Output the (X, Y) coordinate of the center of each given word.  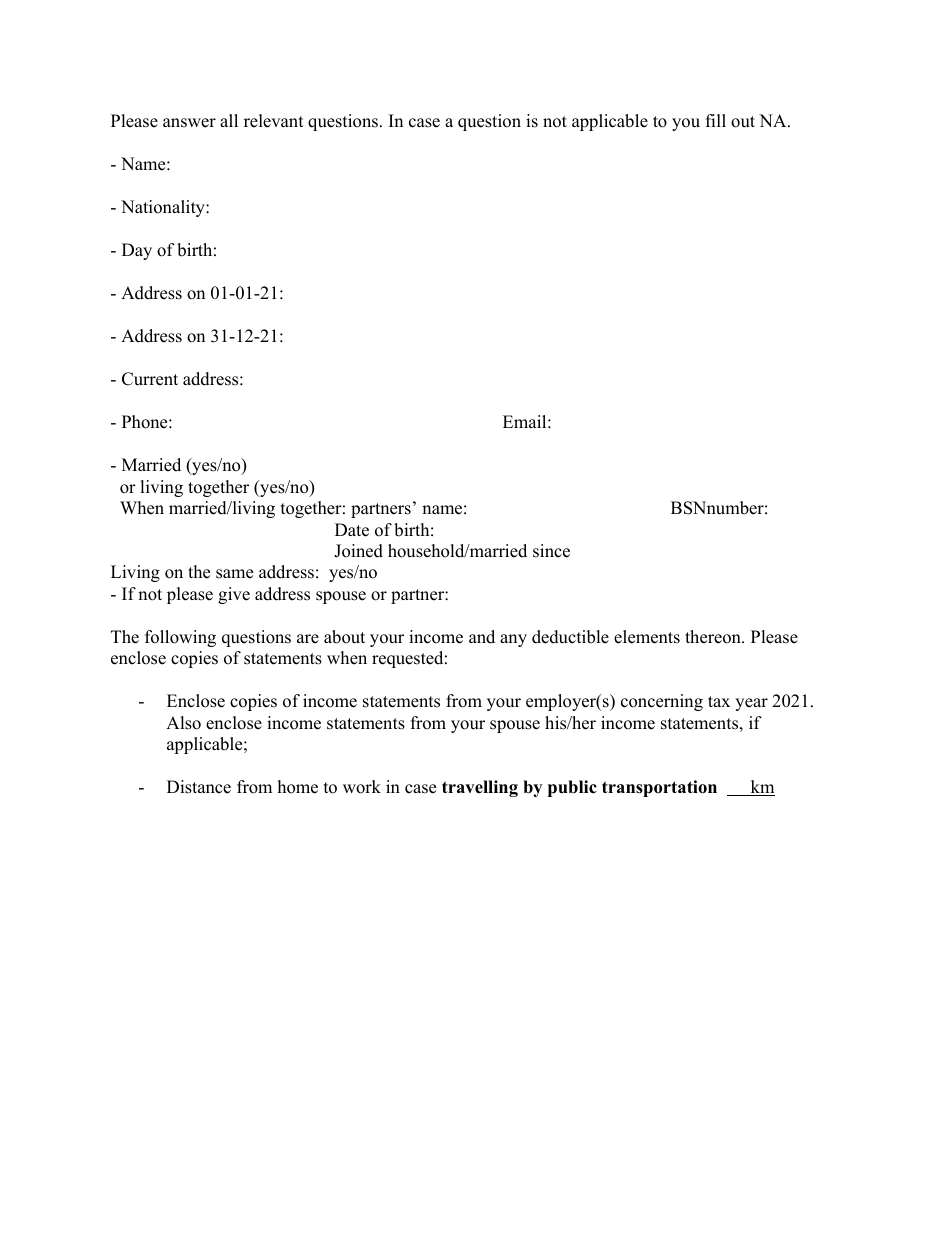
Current (150, 379)
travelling (480, 788)
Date (352, 530)
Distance (199, 787)
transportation (659, 788)
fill (716, 120)
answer (189, 123)
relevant (274, 121)
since (551, 551)
